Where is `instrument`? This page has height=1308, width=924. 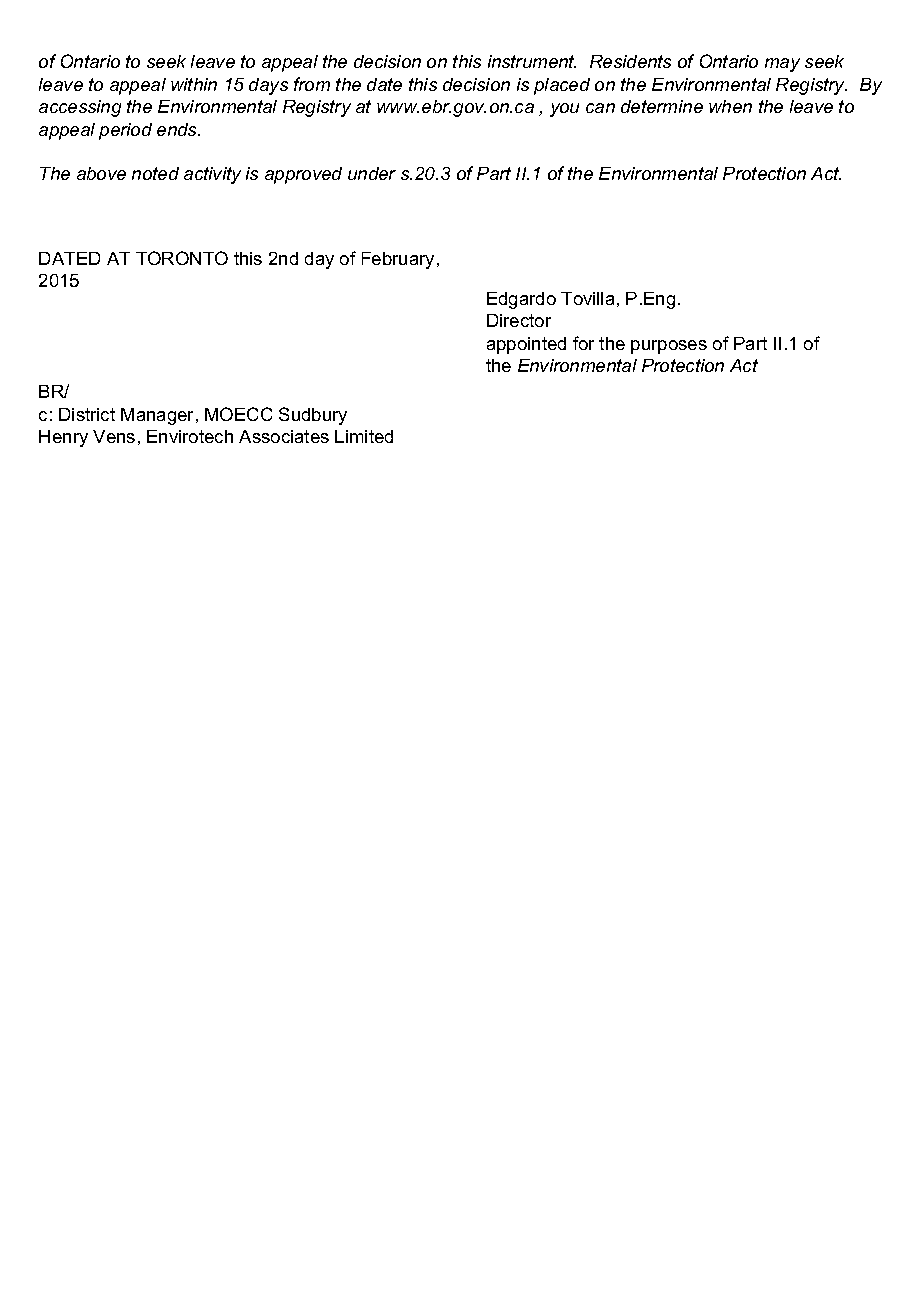
instrument is located at coordinates (532, 61).
